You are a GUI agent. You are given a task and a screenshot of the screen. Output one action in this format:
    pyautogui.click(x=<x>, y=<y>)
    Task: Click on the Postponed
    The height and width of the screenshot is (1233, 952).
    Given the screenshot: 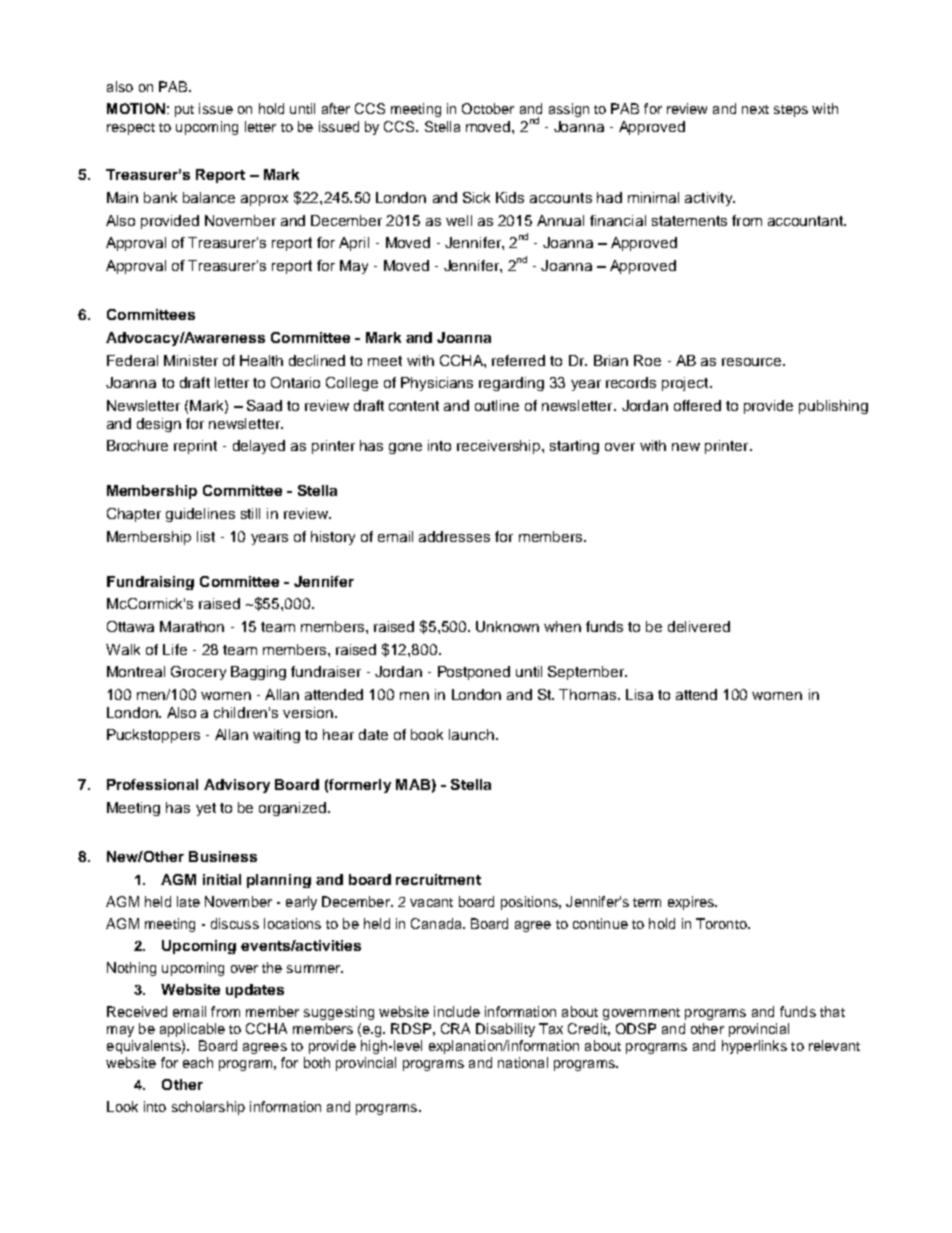 What is the action you would take?
    pyautogui.click(x=474, y=673)
